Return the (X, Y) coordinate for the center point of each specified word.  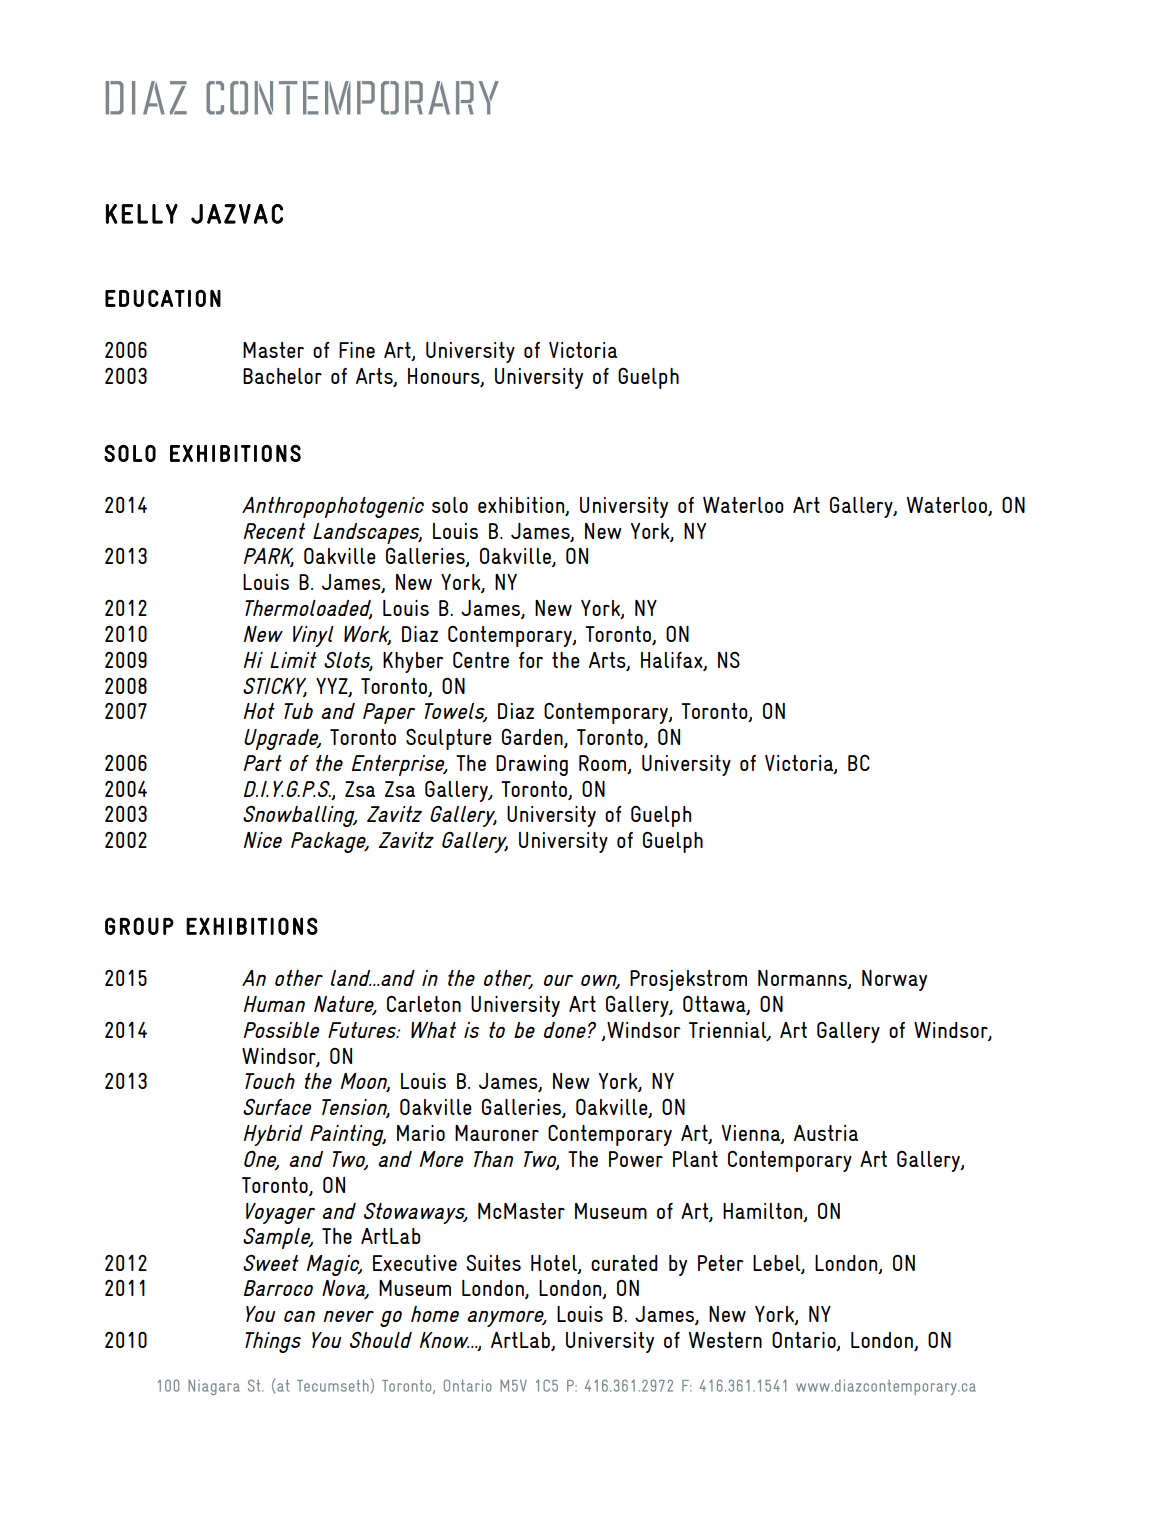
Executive (415, 1263)
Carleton (424, 1004)
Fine (357, 350)
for (531, 660)
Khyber (413, 662)
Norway (894, 980)
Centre (481, 660)
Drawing (532, 765)
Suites (493, 1263)
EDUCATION (163, 298)
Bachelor (282, 376)
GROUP (139, 926)
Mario (421, 1133)
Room (604, 764)
